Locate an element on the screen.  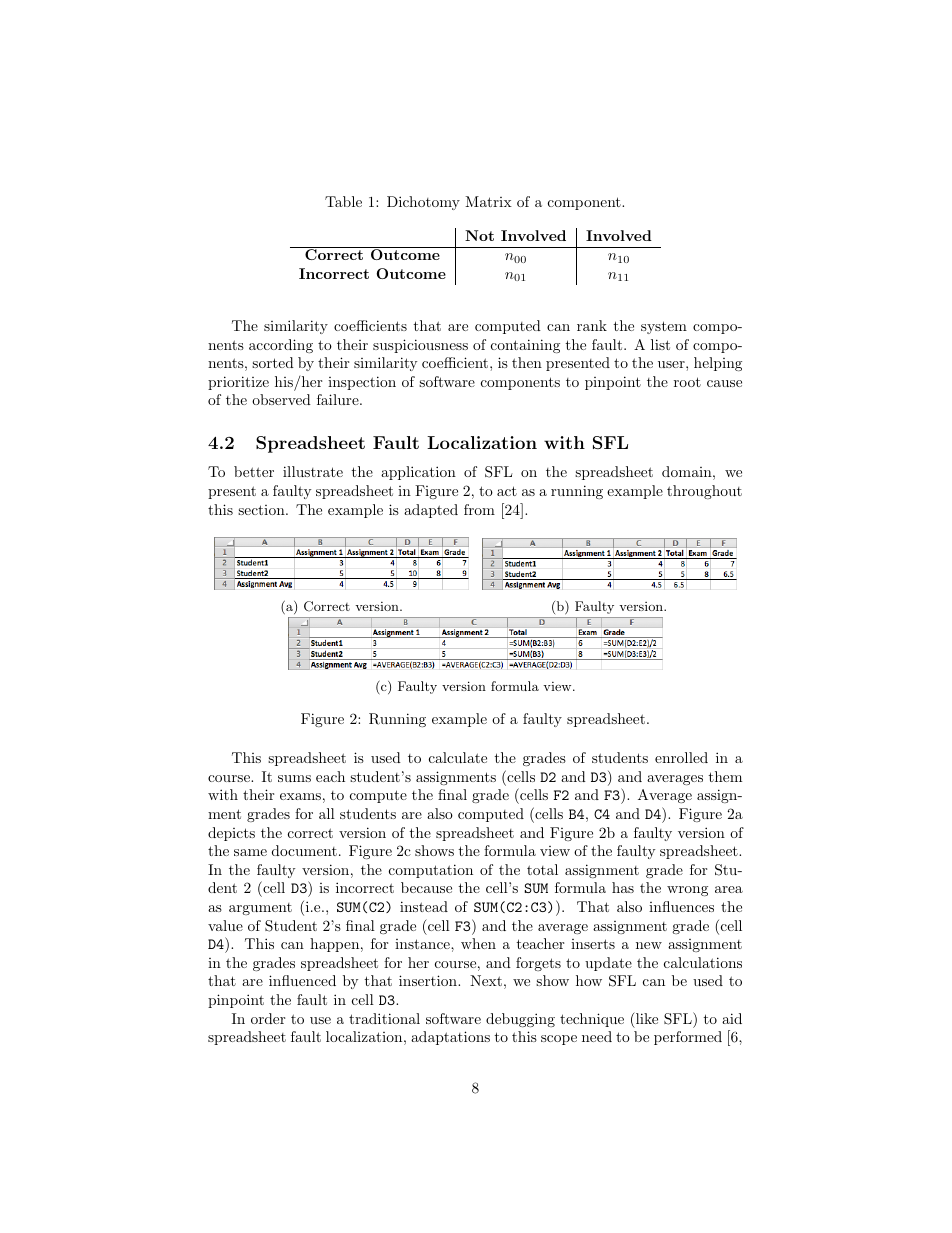
calculate is located at coordinates (458, 757).
